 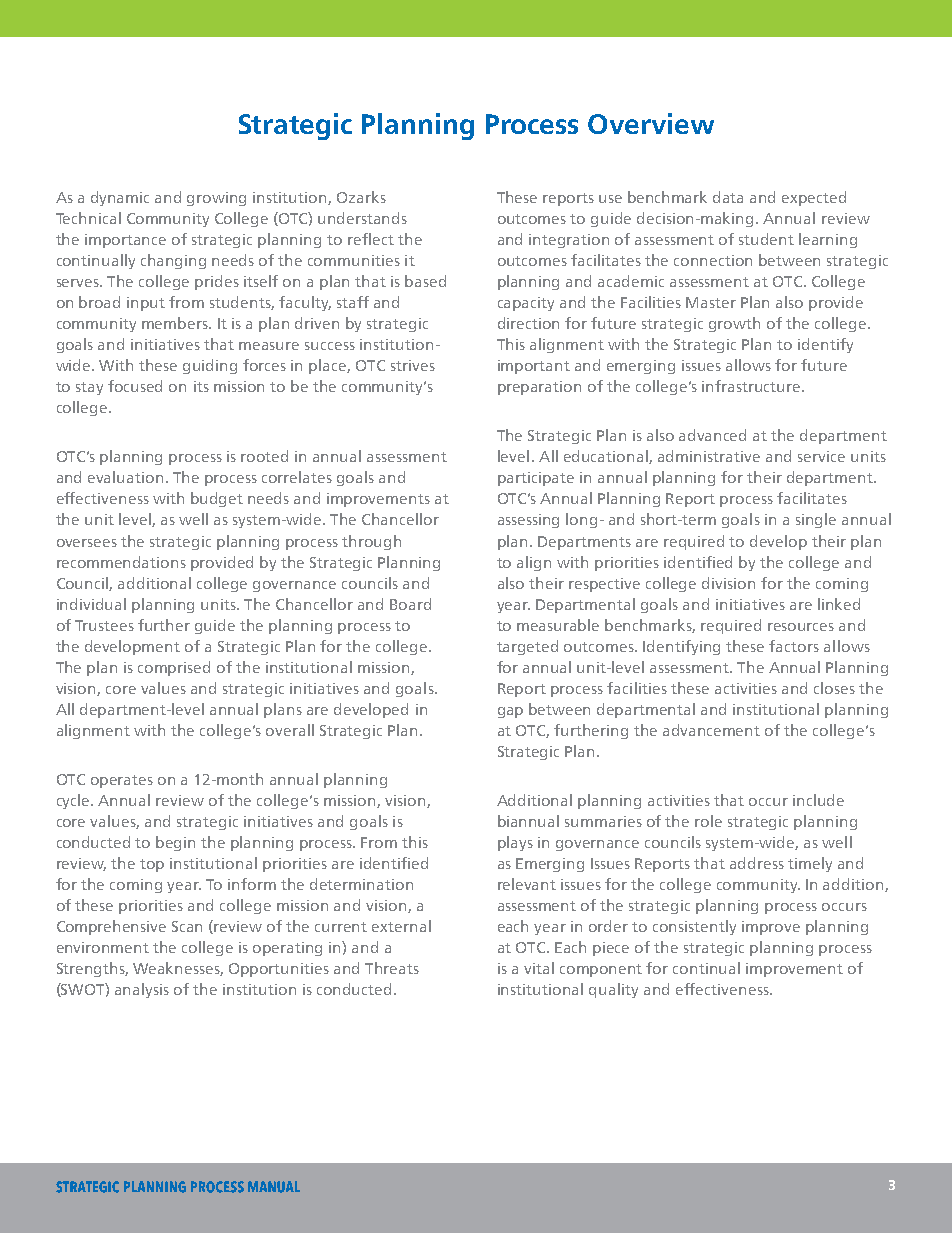 What do you see at coordinates (694, 927) in the screenshot?
I see `consistently` at bounding box center [694, 927].
